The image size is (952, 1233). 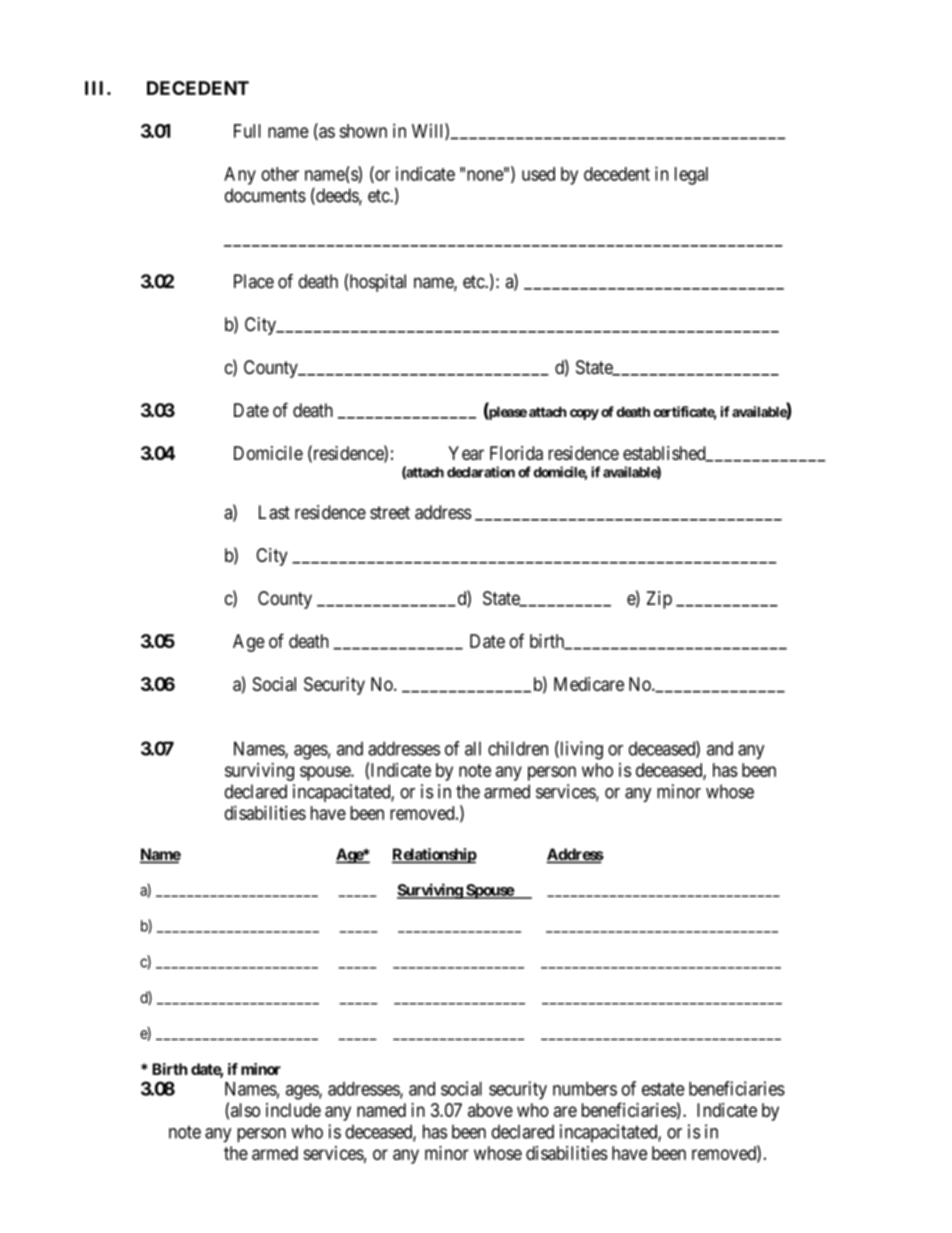 I want to click on Year, so click(x=466, y=453).
